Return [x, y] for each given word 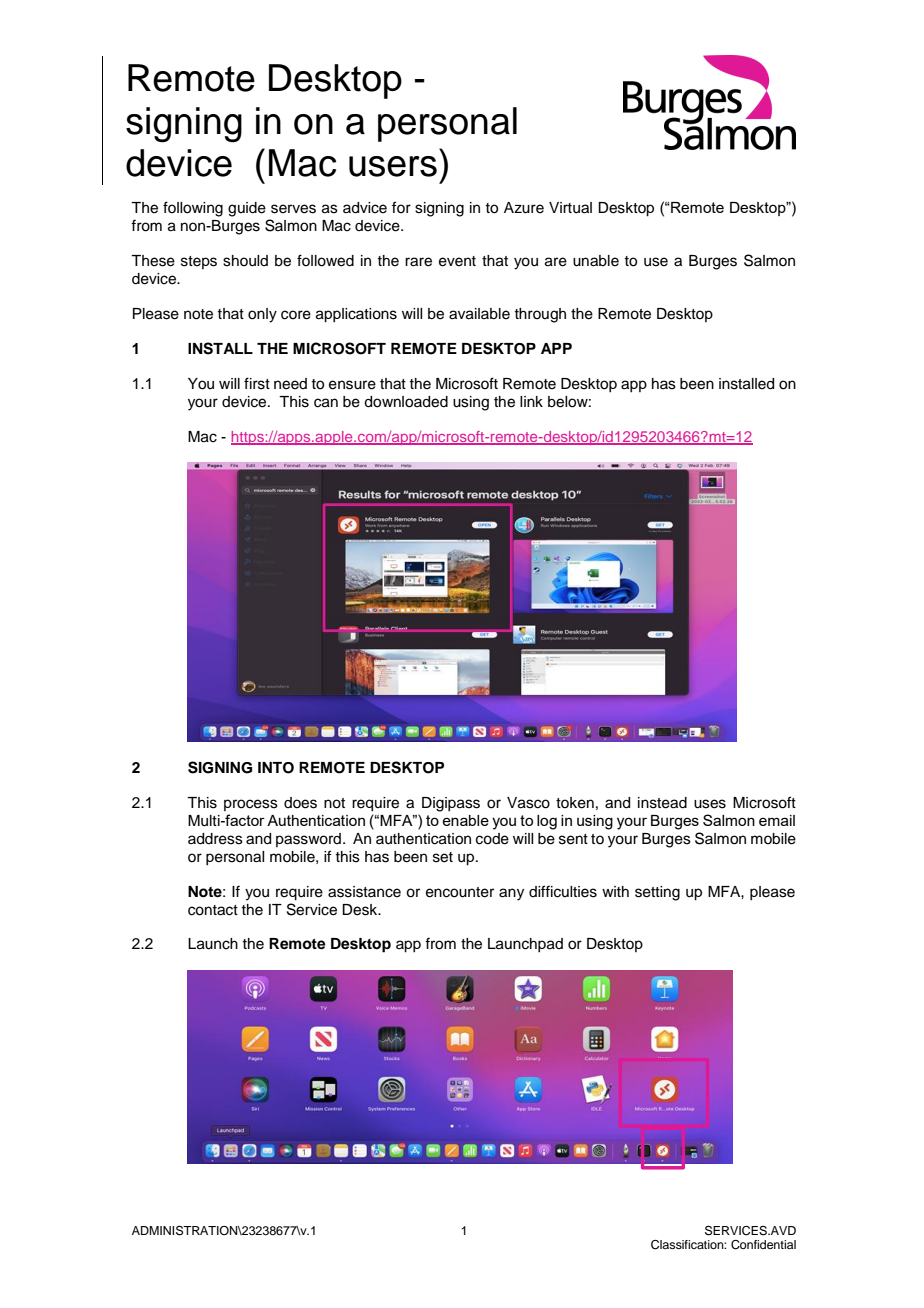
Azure [524, 208]
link [531, 401]
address [215, 839]
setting [657, 893]
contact [213, 910]
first [257, 383]
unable [596, 261]
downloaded [406, 402]
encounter [460, 892]
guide [247, 209]
